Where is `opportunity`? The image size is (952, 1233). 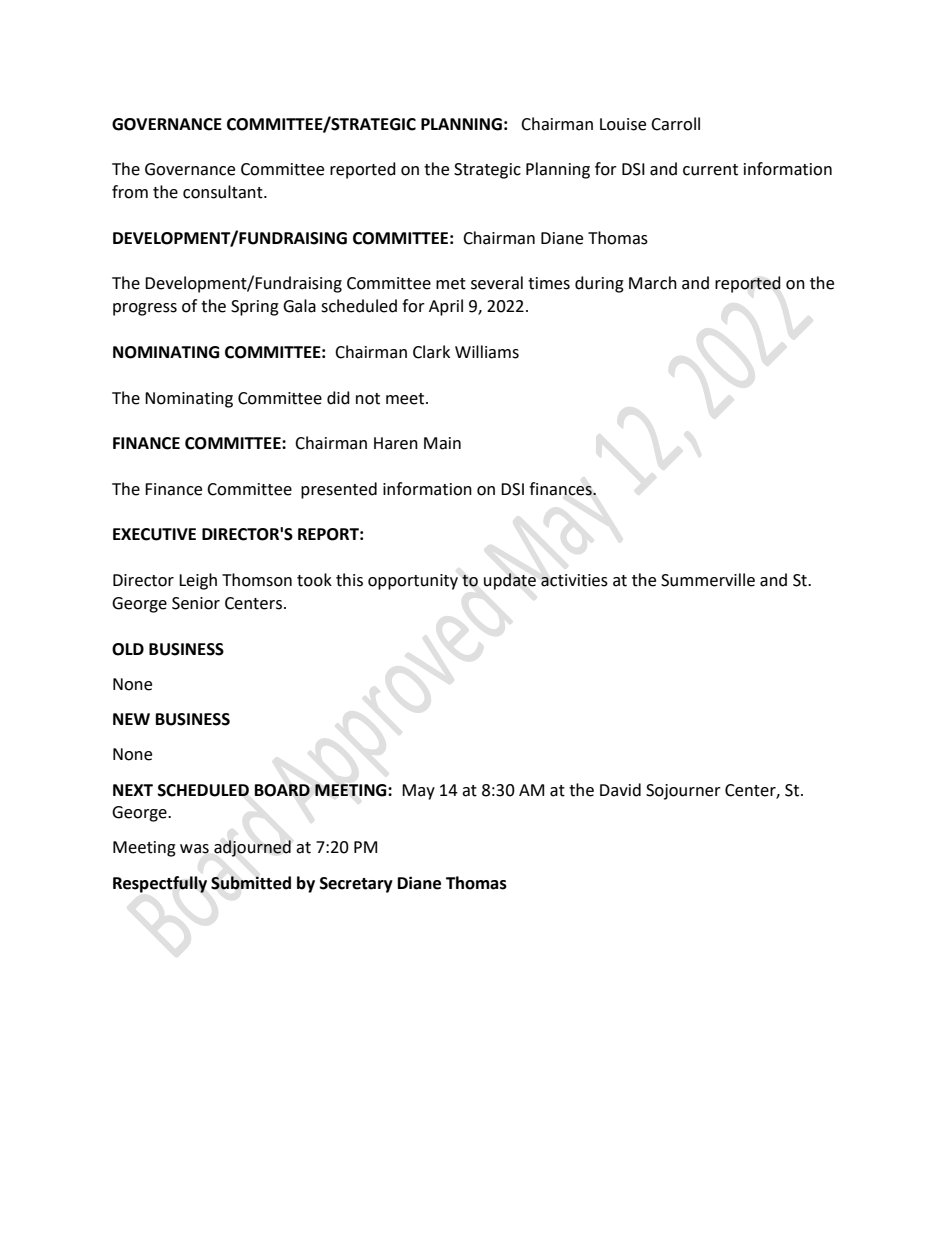
opportunity is located at coordinates (413, 582).
